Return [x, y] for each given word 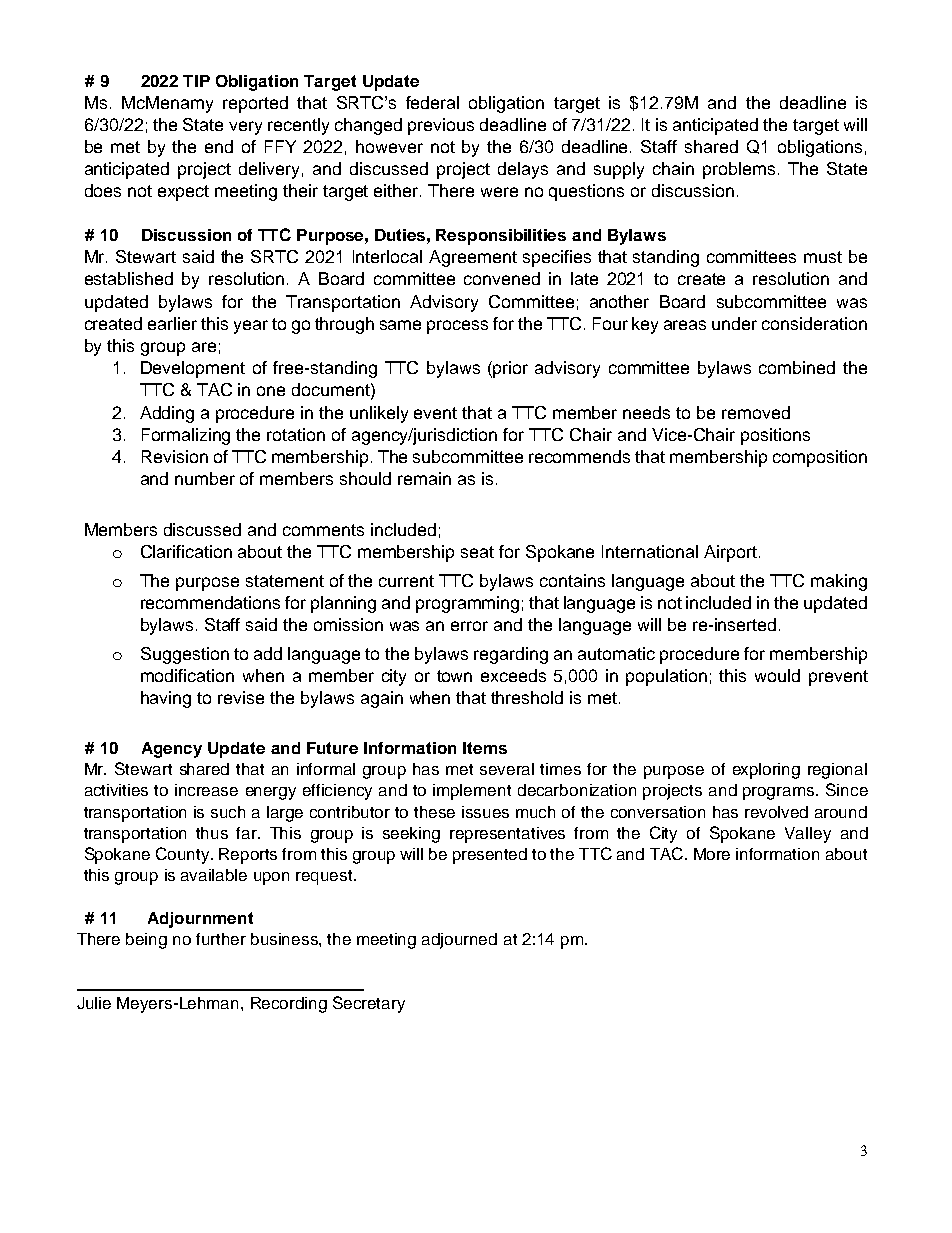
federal [432, 102]
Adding [167, 414]
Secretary [369, 1004]
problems [739, 170]
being [146, 941]
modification [187, 675]
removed [756, 412]
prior [510, 369]
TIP [196, 81]
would [777, 675]
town [454, 676]
